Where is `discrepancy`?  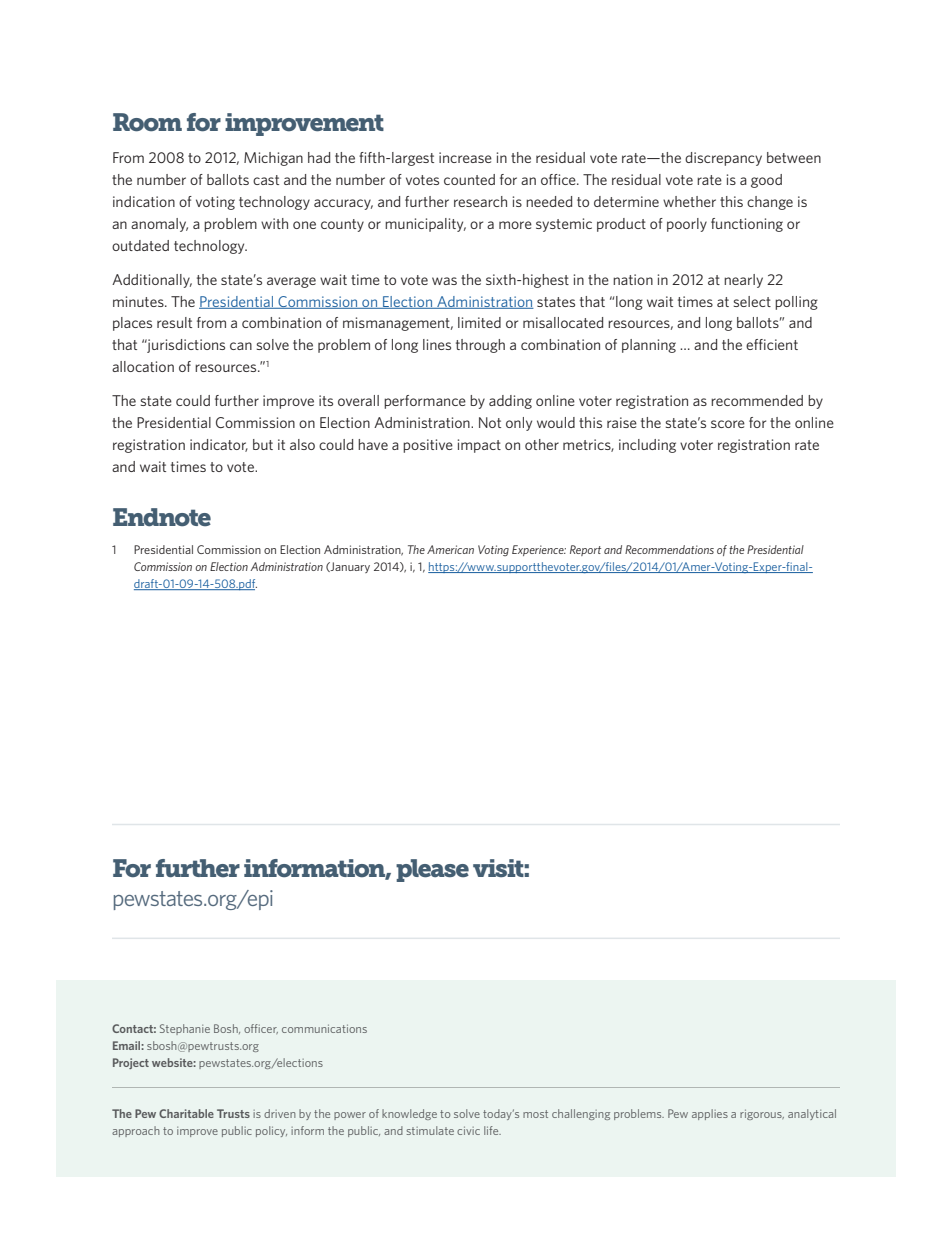
discrepancy is located at coordinates (723, 159).
